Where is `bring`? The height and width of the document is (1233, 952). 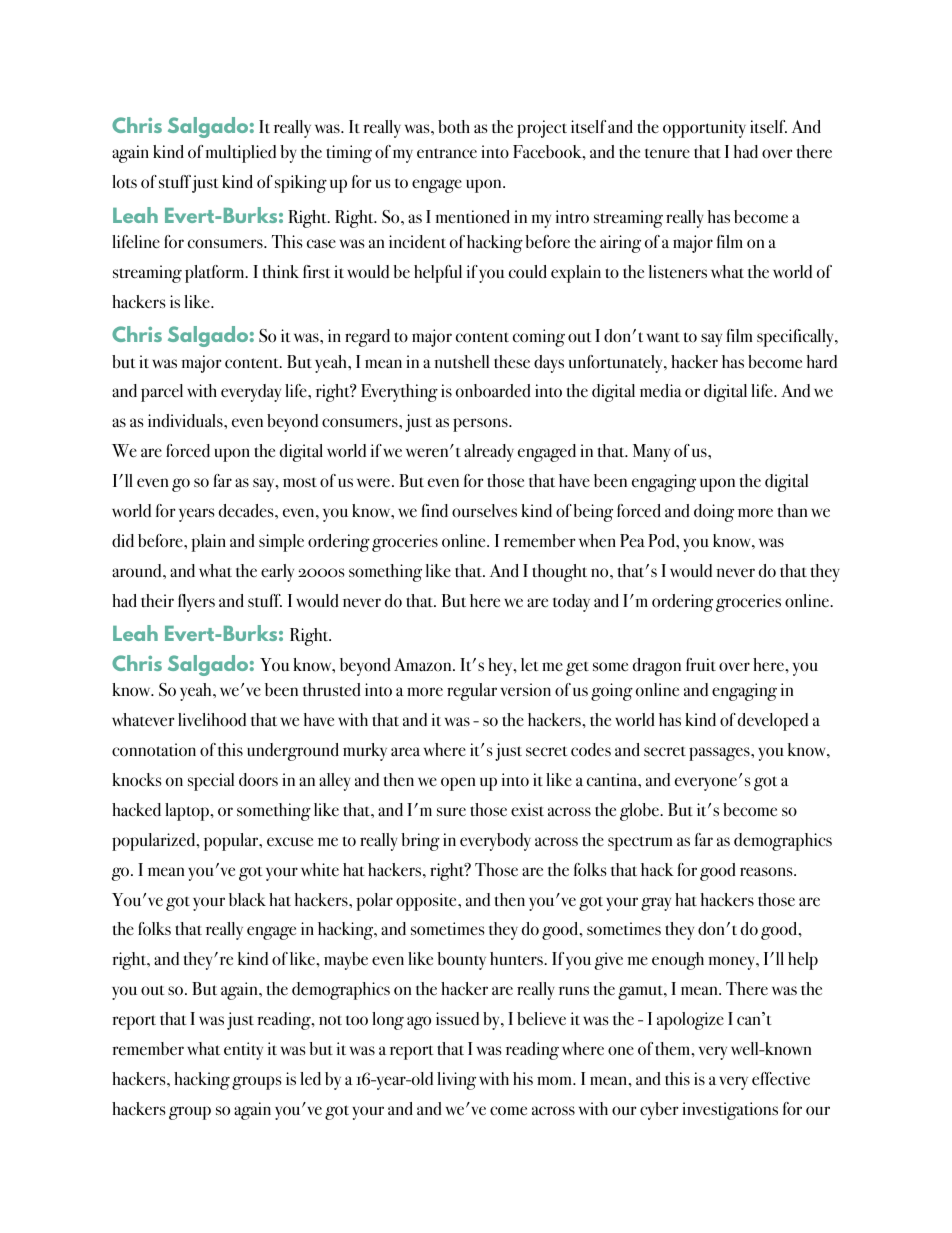
bring is located at coordinates (420, 842).
